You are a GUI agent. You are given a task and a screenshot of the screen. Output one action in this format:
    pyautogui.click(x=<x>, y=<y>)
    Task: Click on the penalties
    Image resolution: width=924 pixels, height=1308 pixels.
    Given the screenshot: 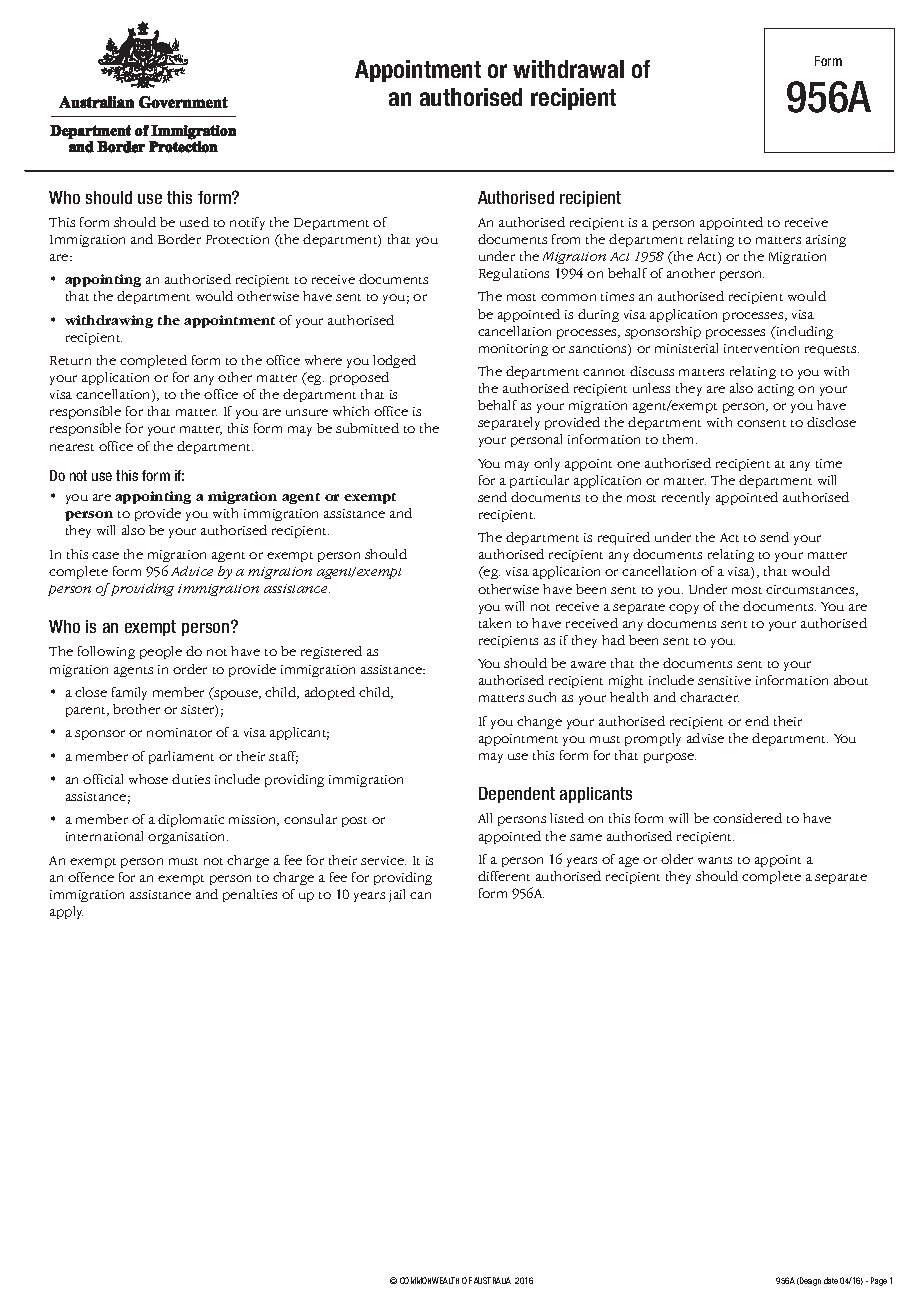 What is the action you would take?
    pyautogui.click(x=250, y=895)
